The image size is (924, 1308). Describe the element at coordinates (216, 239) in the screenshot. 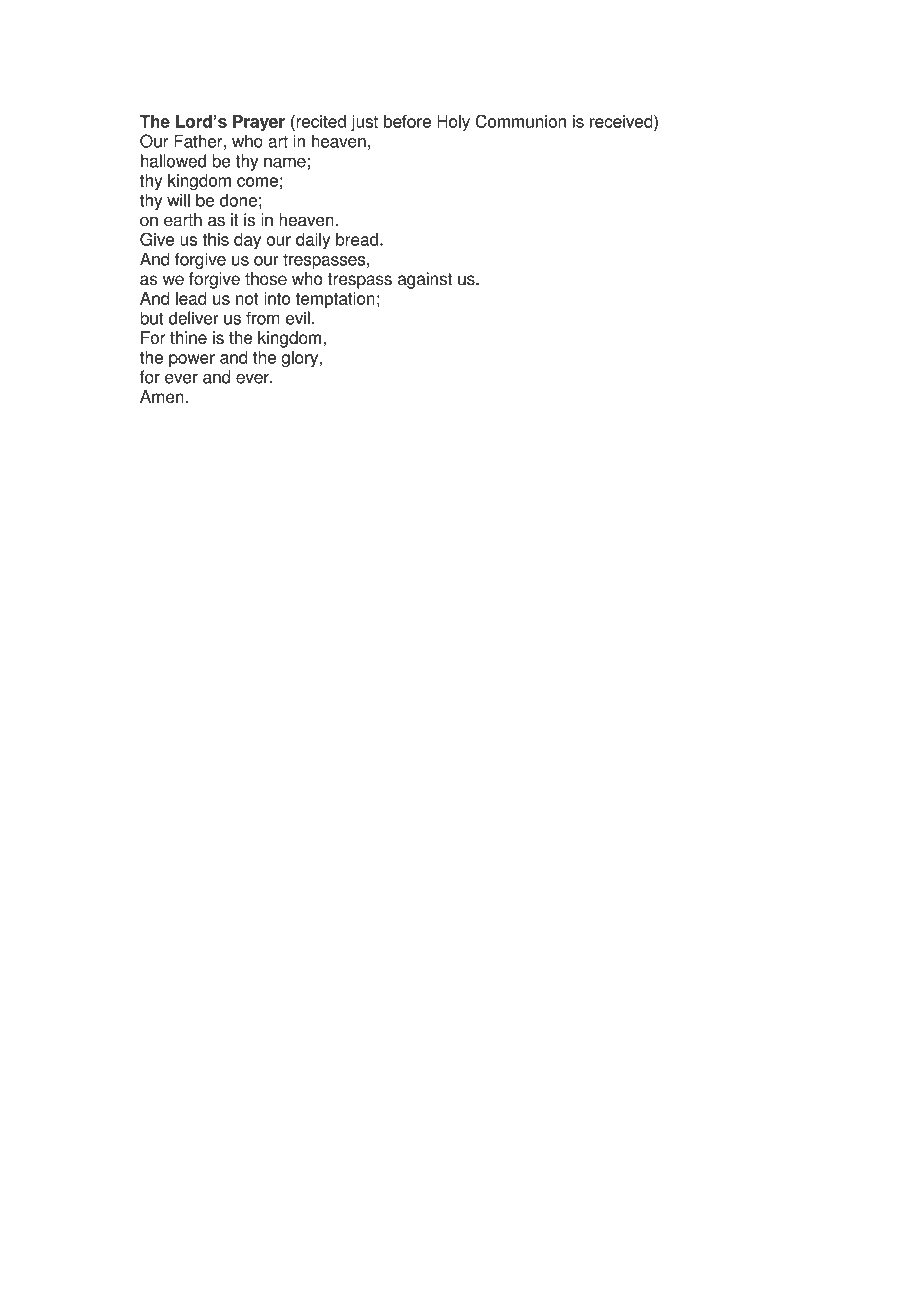

I see `this` at that location.
